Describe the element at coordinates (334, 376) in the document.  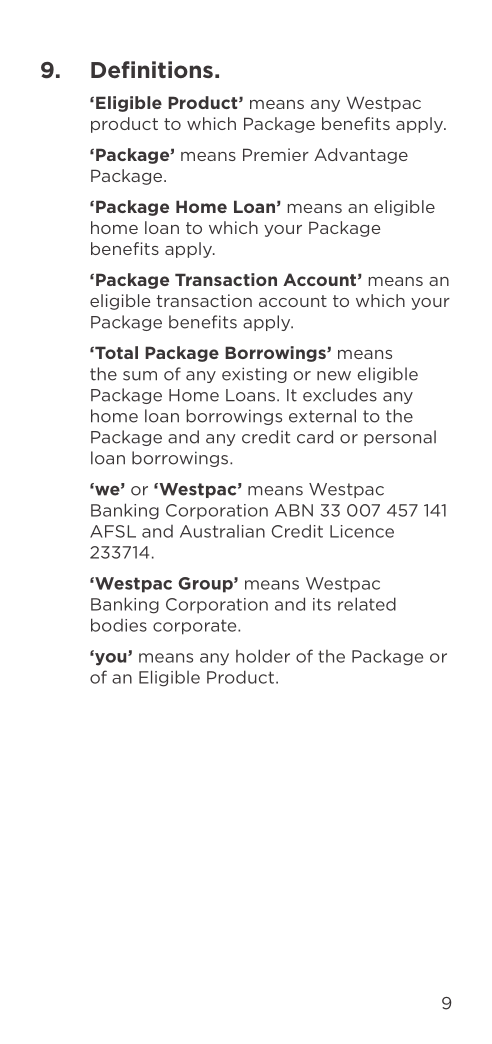
I see `new` at that location.
